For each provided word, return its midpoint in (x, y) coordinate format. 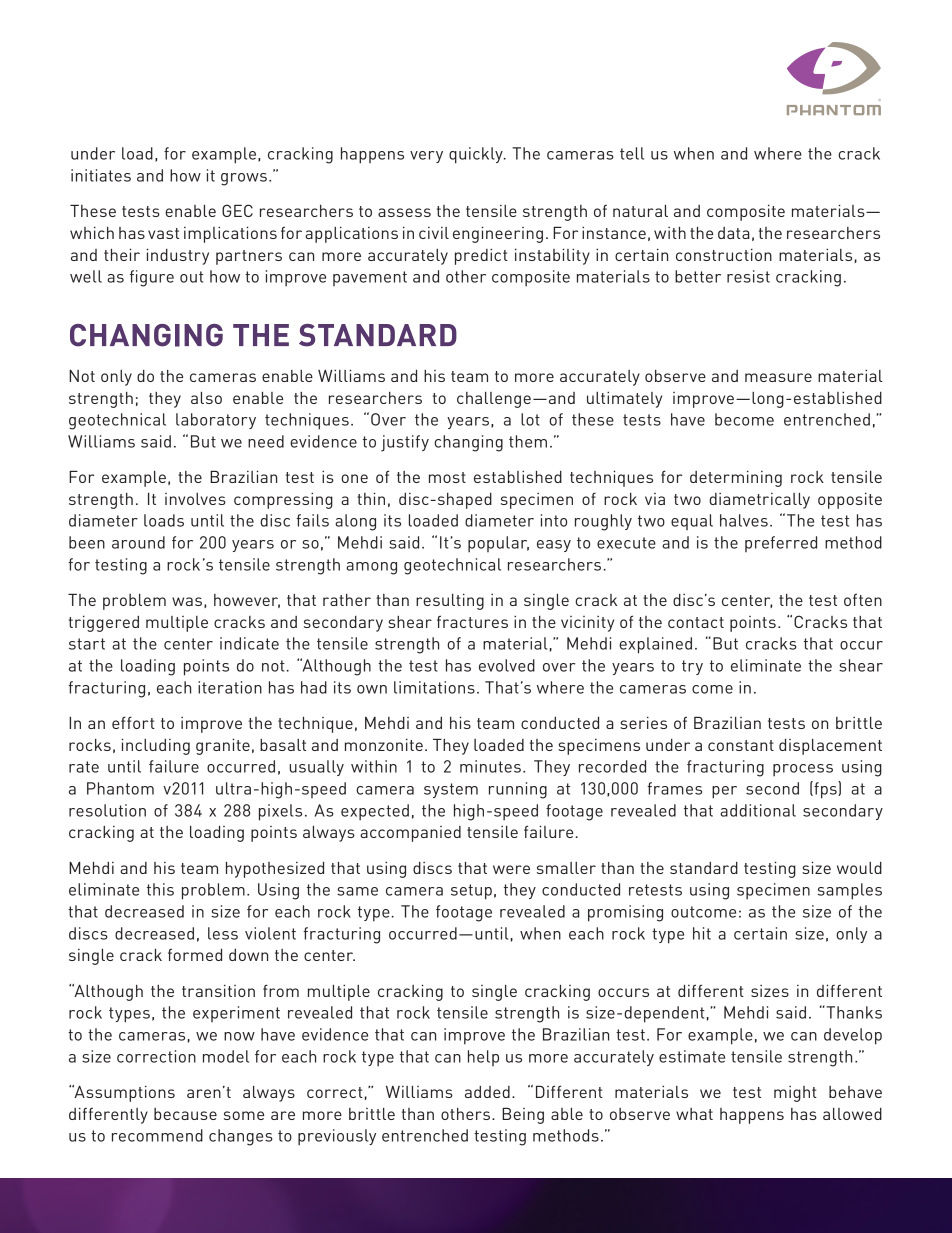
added (487, 1092)
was (187, 601)
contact (696, 622)
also (206, 398)
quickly (477, 155)
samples (850, 891)
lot (530, 419)
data (734, 233)
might (795, 1094)
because (185, 1114)
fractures (472, 621)
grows (244, 179)
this (160, 889)
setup (471, 892)
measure (778, 377)
